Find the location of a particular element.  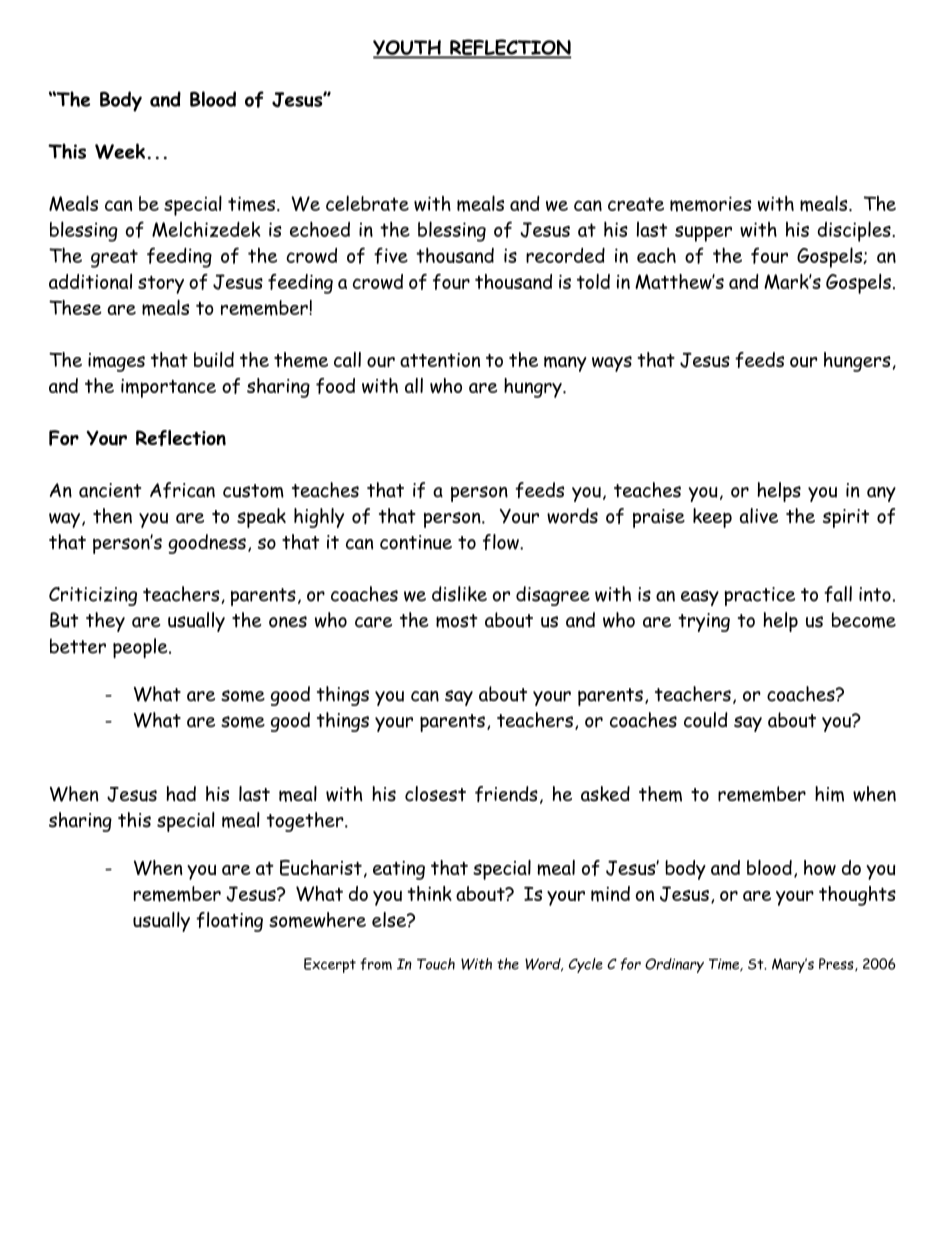

Touch is located at coordinates (436, 964).
